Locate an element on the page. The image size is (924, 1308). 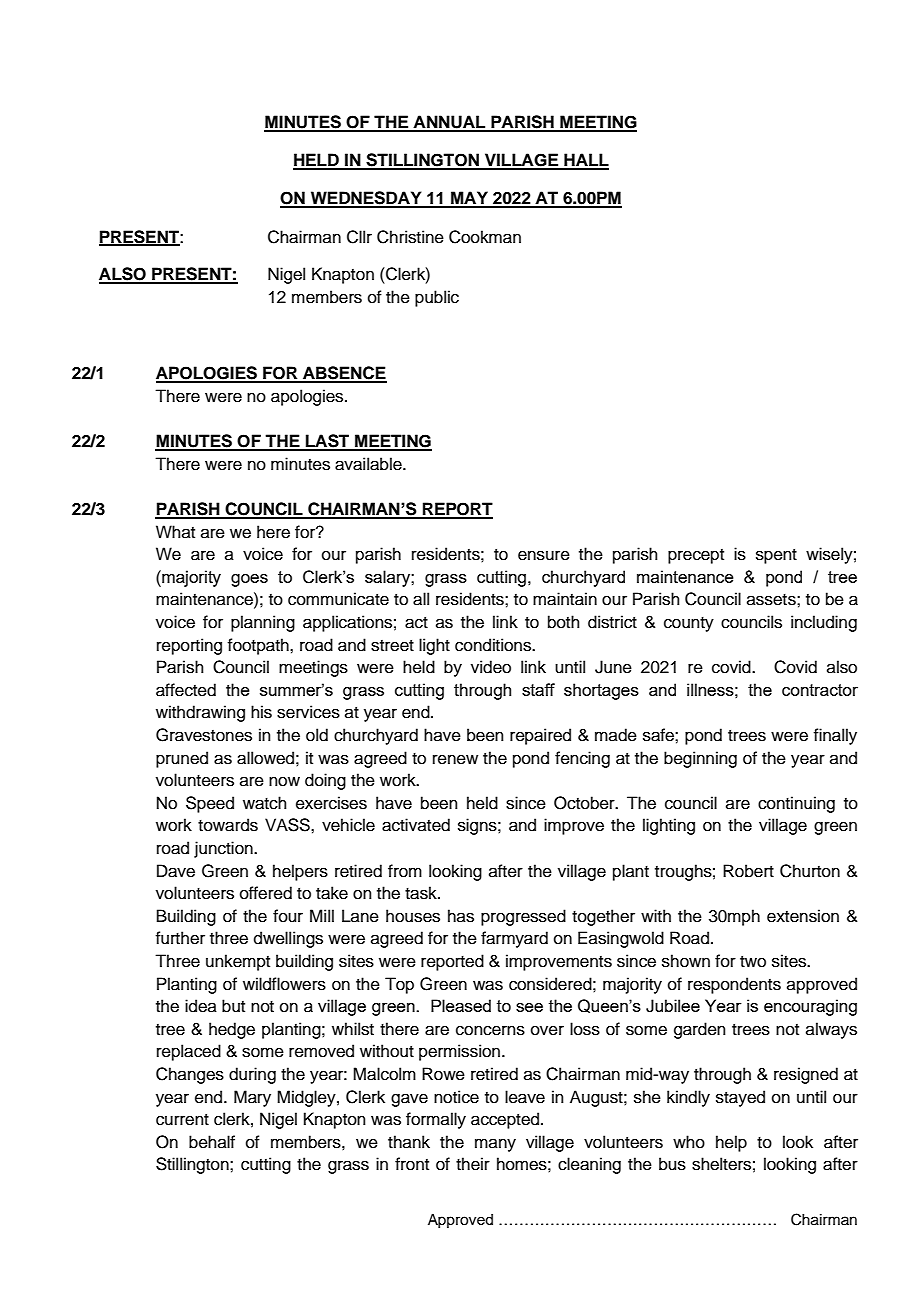
ensure is located at coordinates (544, 555).
